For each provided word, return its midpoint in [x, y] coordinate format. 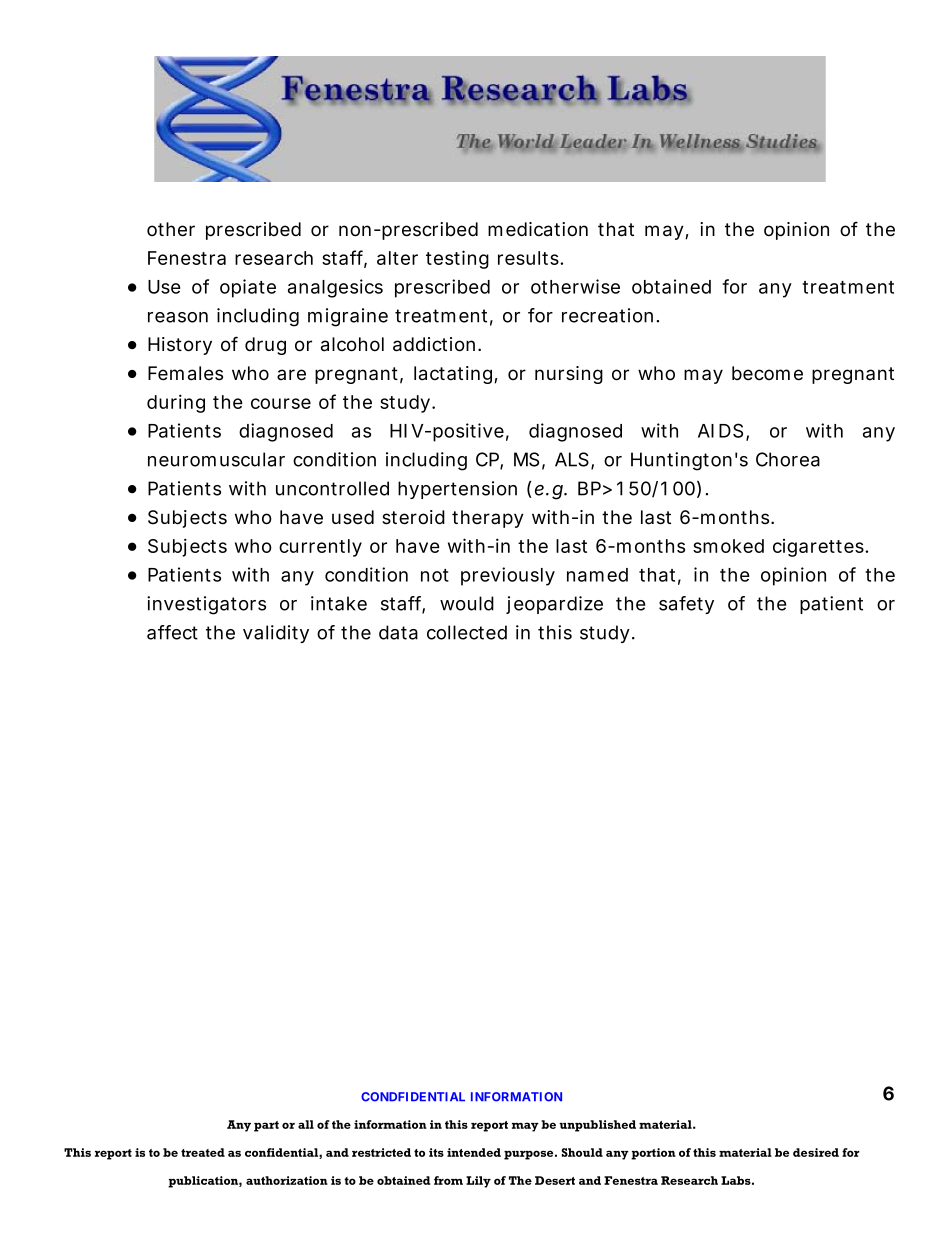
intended [474, 1152]
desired [816, 1152]
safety [686, 605]
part [266, 1126]
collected [467, 632]
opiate [248, 288]
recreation [607, 315]
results [529, 258]
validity [276, 634]
